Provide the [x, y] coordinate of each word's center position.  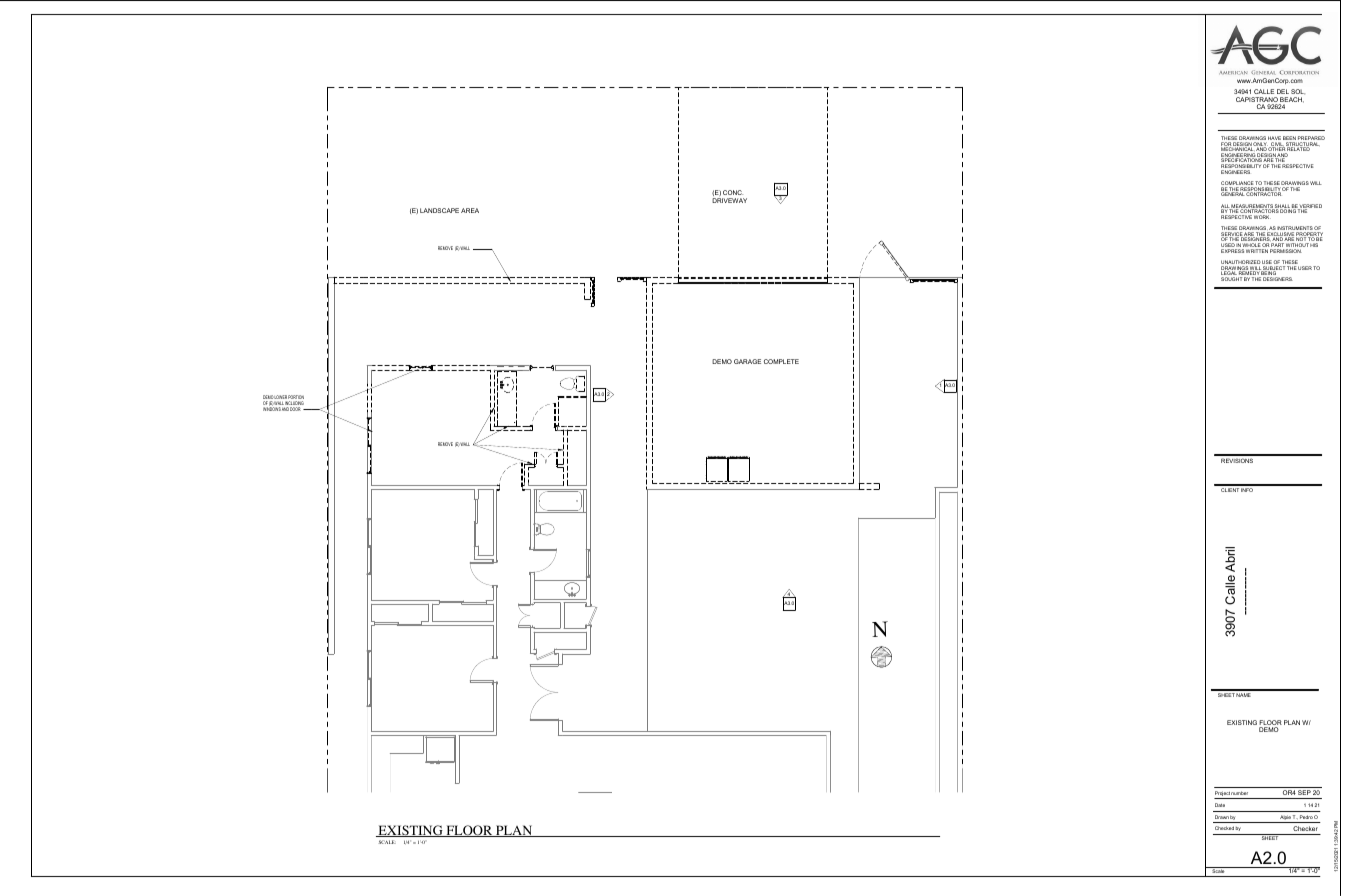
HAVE [1274, 139]
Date [1220, 805]
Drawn [1222, 817]
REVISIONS [1237, 460]
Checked [1224, 828]
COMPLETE [781, 361]
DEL [1283, 91]
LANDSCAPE [439, 210]
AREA [470, 210]
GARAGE [747, 361]
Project [1222, 795]
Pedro [1306, 817]
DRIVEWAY [729, 200]
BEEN [1290, 139]
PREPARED [1310, 139]
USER [1305, 268]
